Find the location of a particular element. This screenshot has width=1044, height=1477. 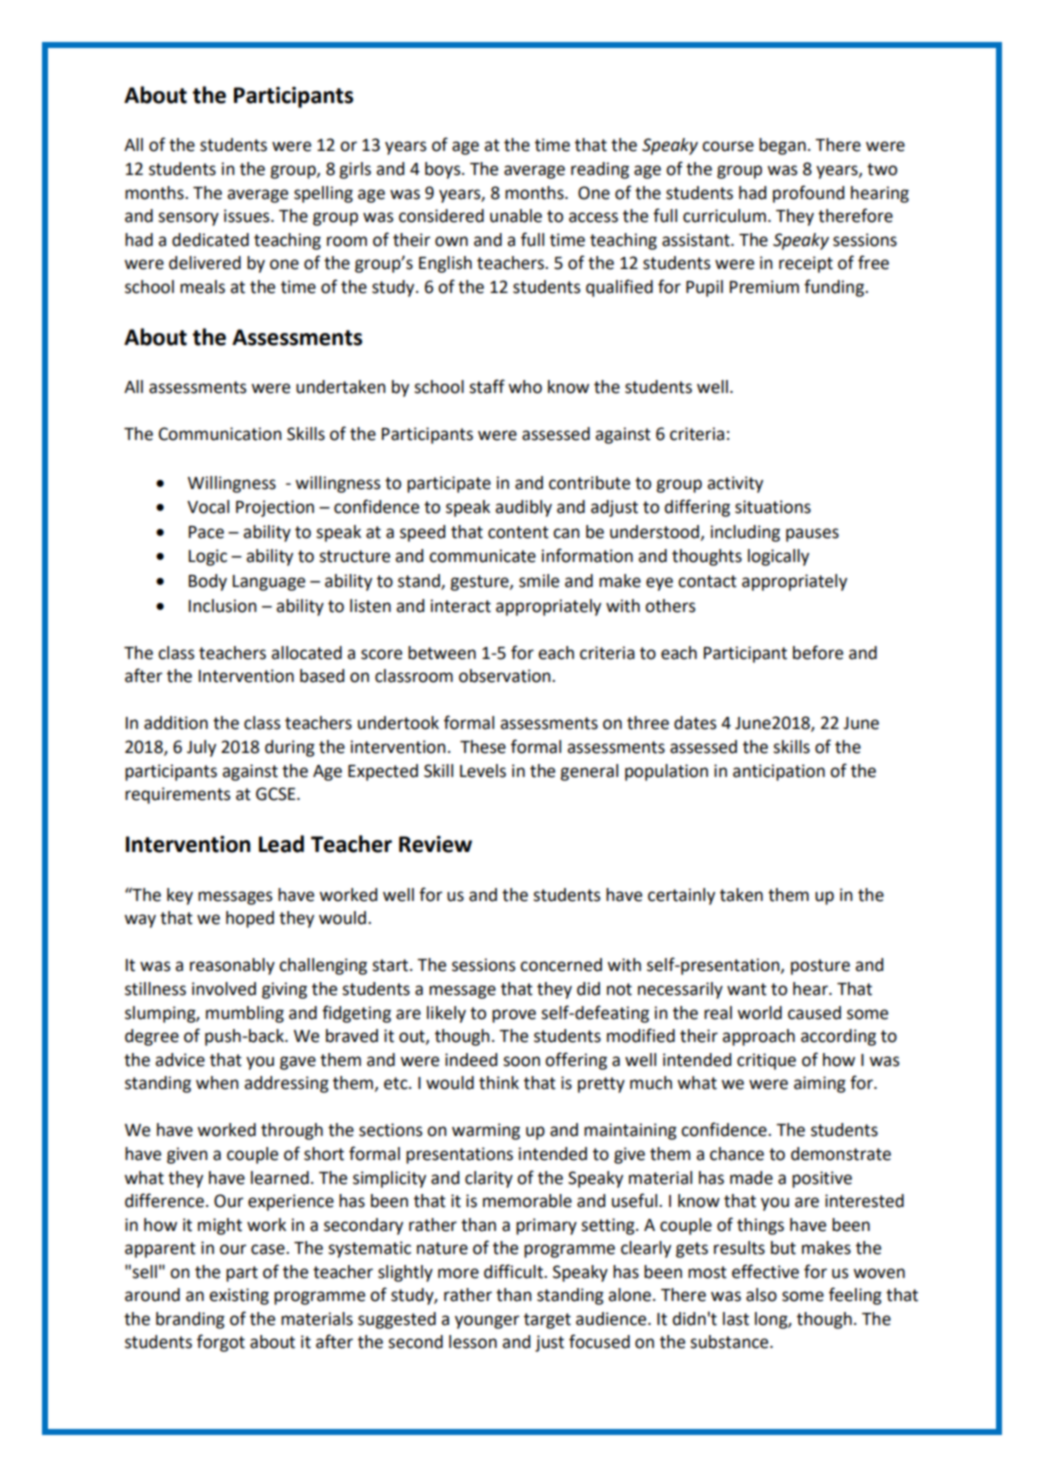

anticipation is located at coordinates (779, 772).
